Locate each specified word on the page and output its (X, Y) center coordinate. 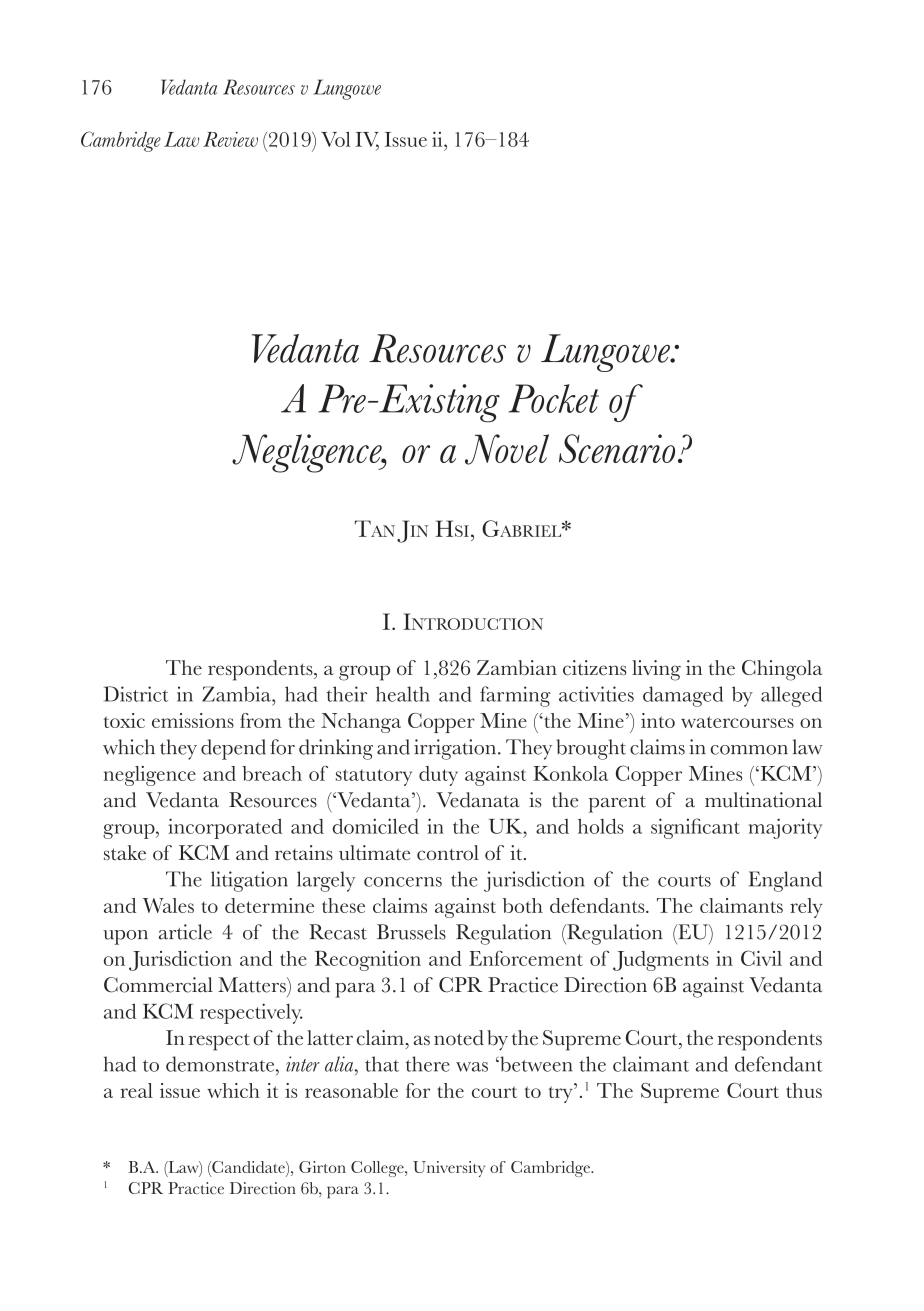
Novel (507, 449)
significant (695, 828)
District (136, 694)
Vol (336, 139)
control (448, 853)
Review (230, 139)
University (449, 1169)
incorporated (225, 828)
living (656, 670)
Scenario (617, 448)
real (136, 1090)
